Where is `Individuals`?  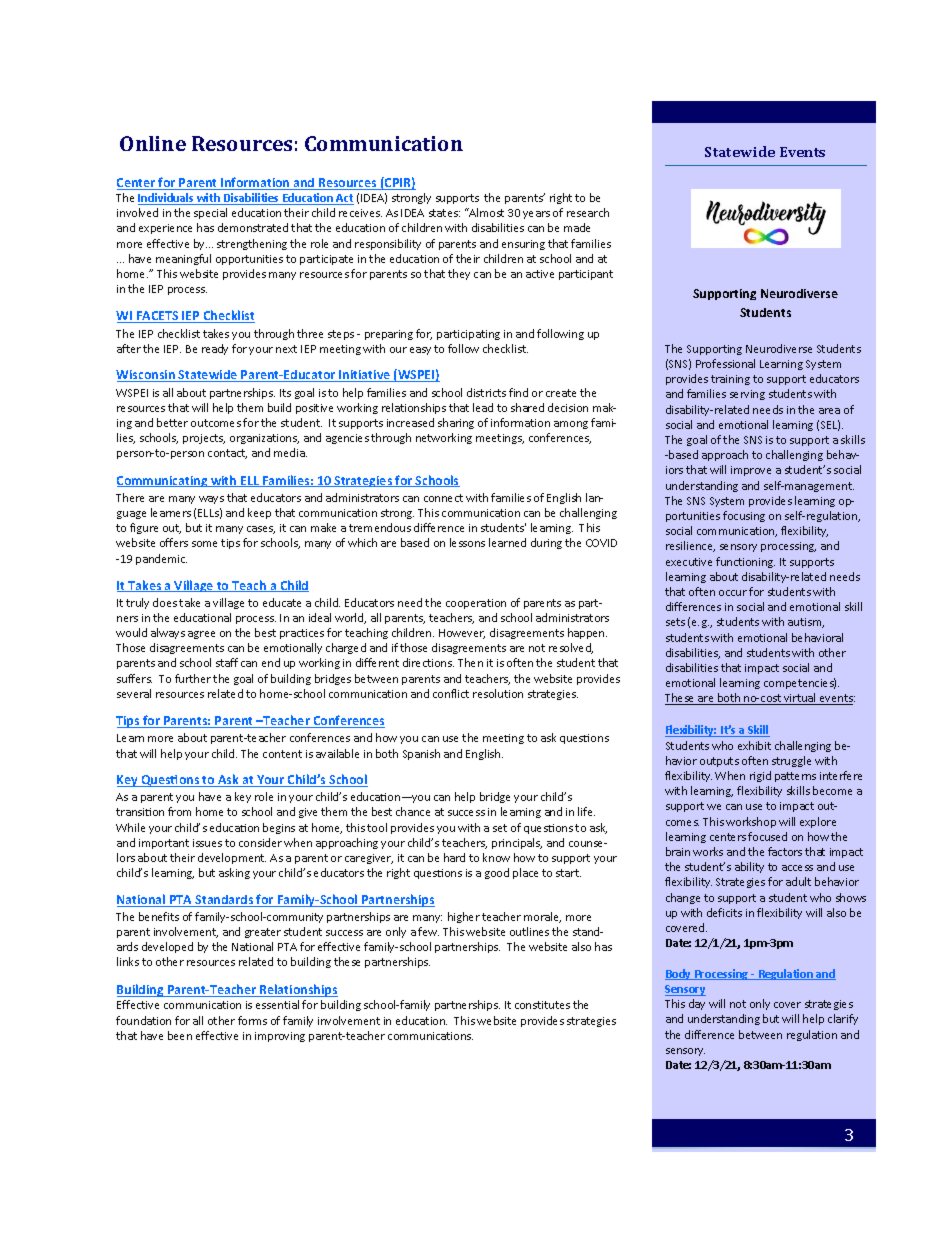
Individuals is located at coordinates (167, 199).
